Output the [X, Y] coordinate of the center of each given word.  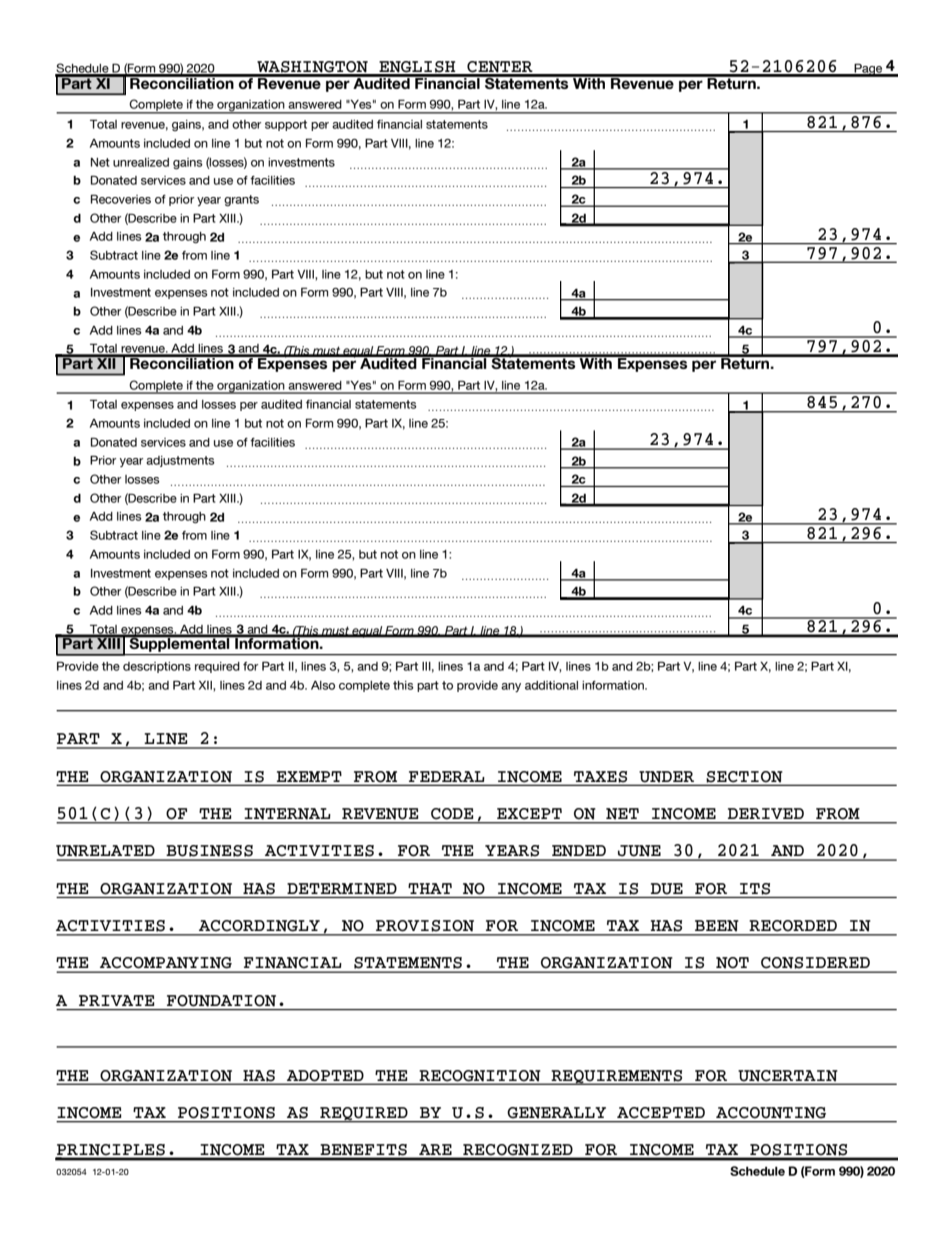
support [286, 125]
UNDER [666, 776]
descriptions [157, 667]
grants [241, 200]
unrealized [141, 162]
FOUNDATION [221, 1000]
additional [551, 685]
